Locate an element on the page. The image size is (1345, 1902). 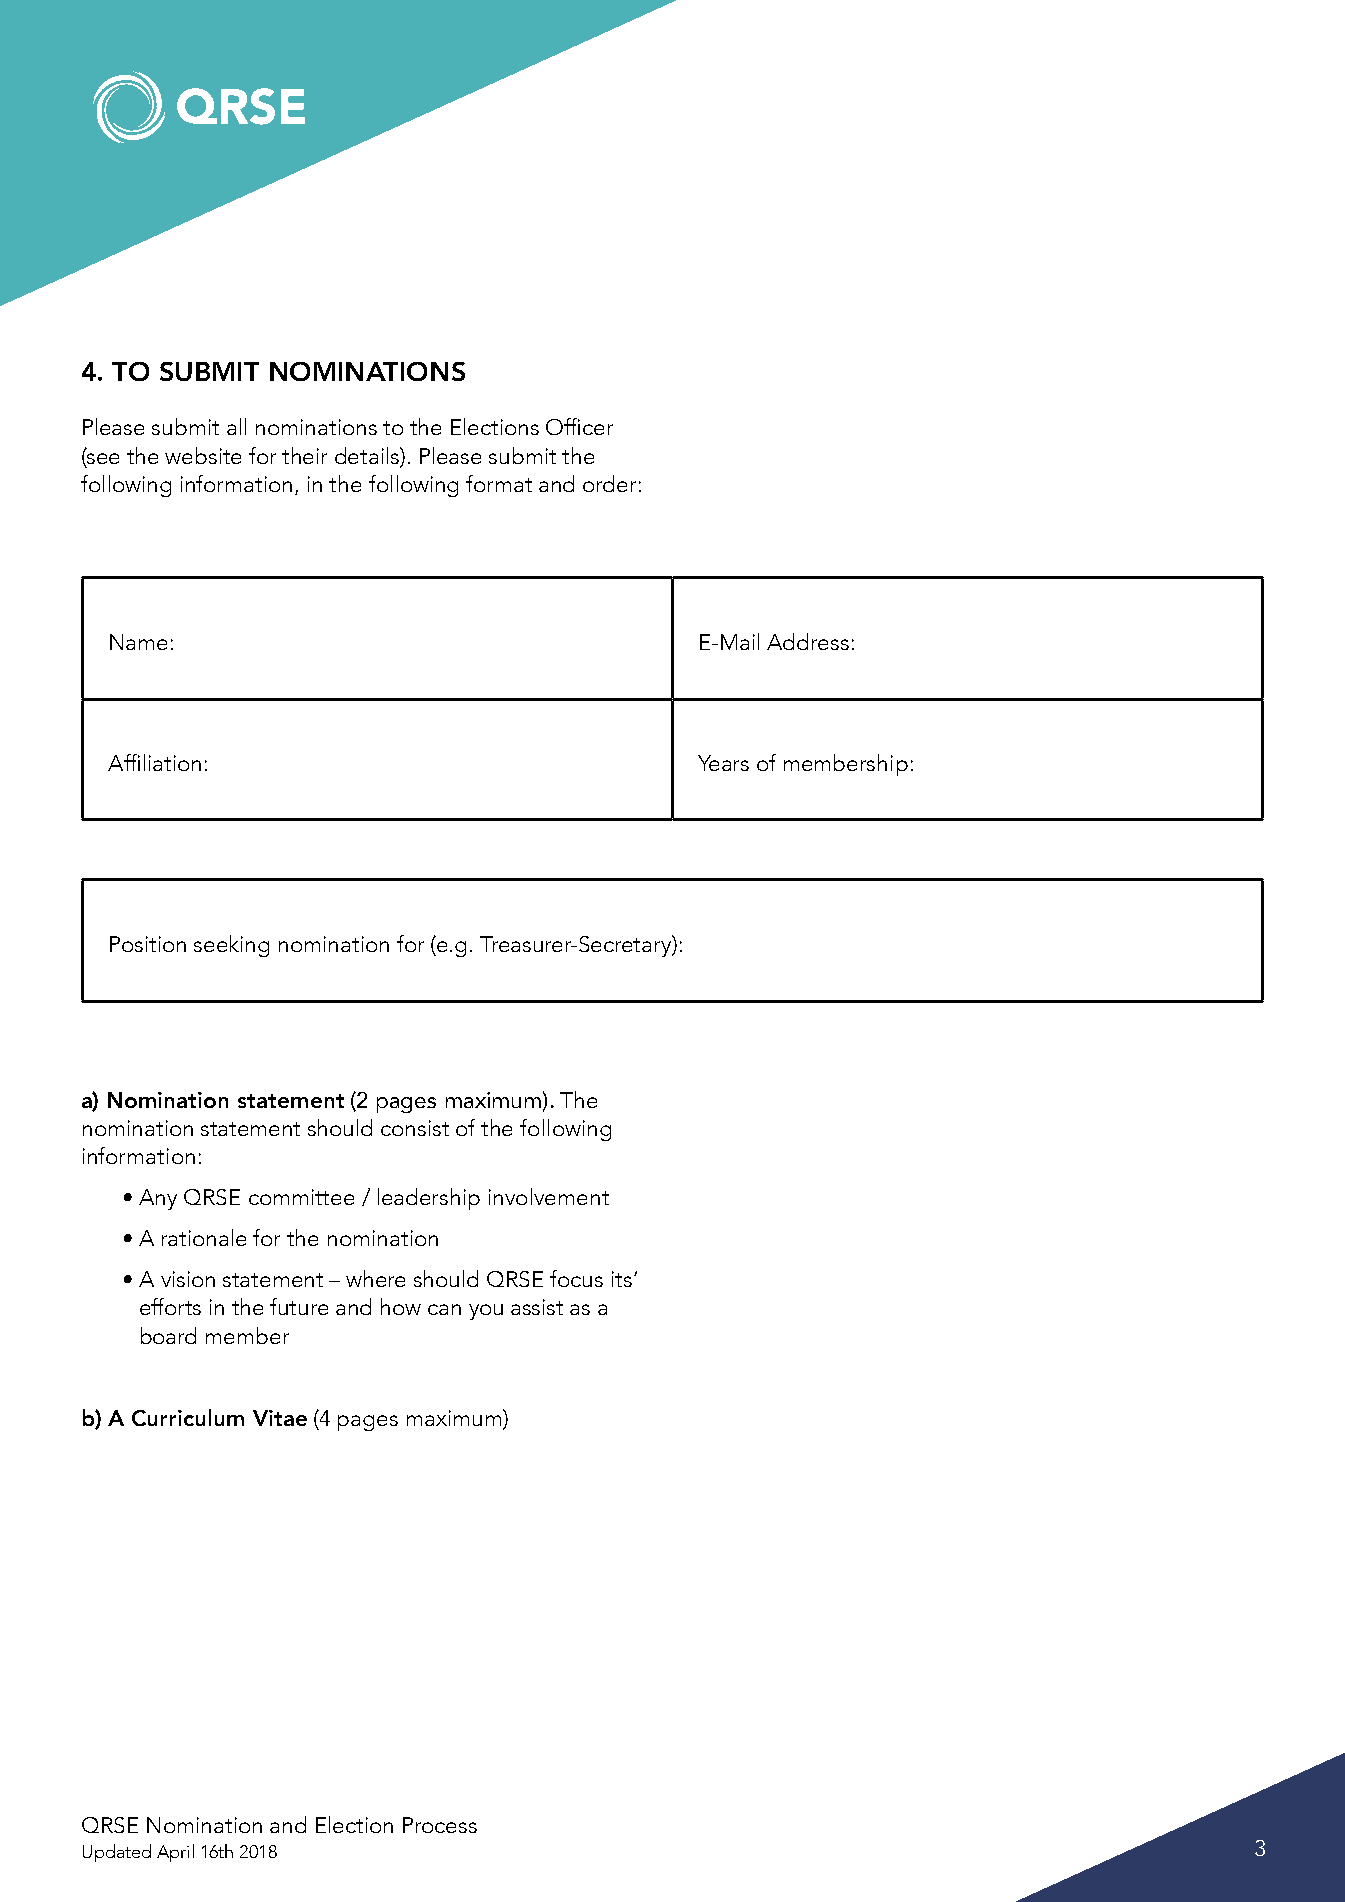
Officer is located at coordinates (579, 426).
